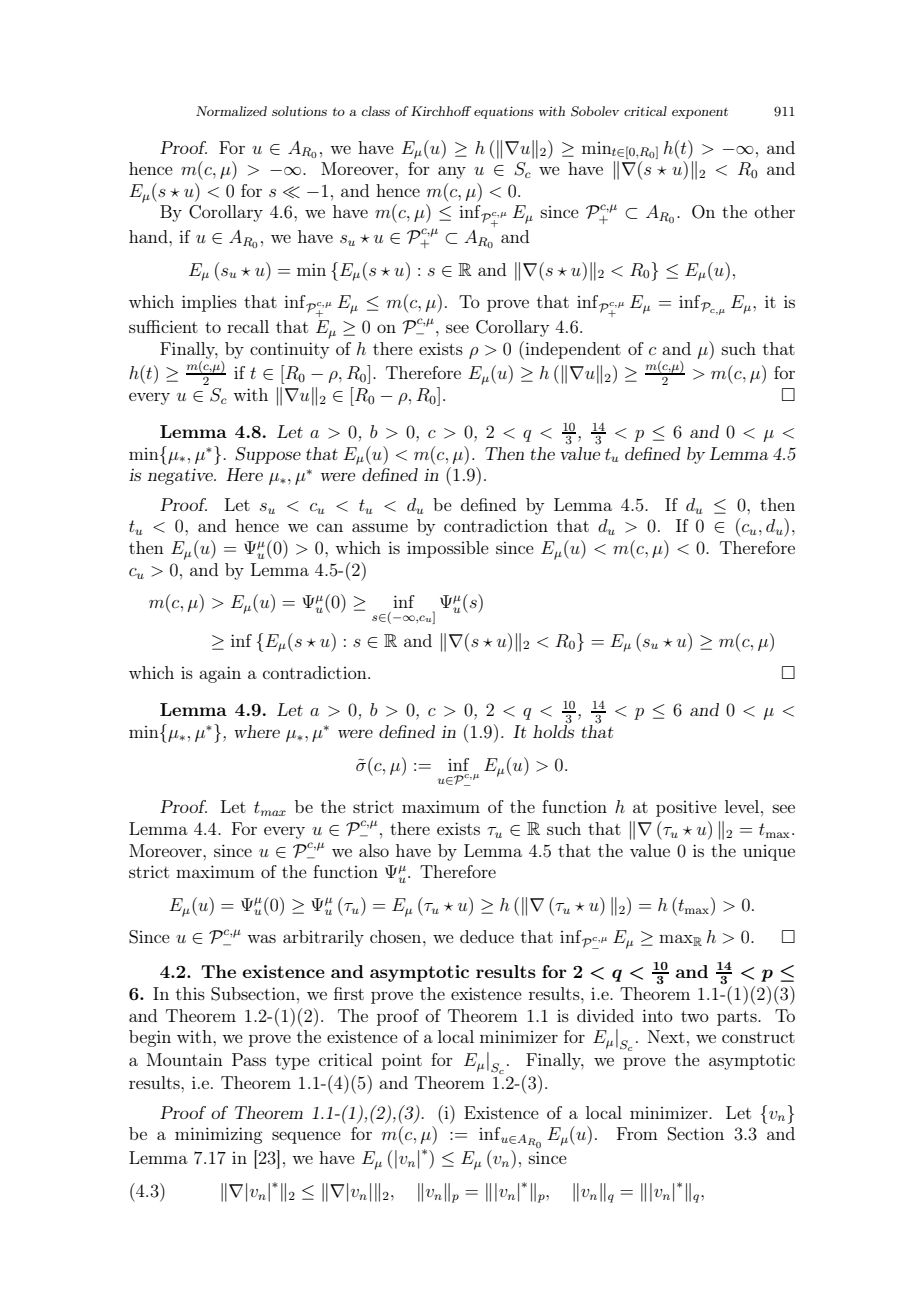 This page has width=924, height=1308. Describe the element at coordinates (452, 172) in the page. I see `any` at that location.
